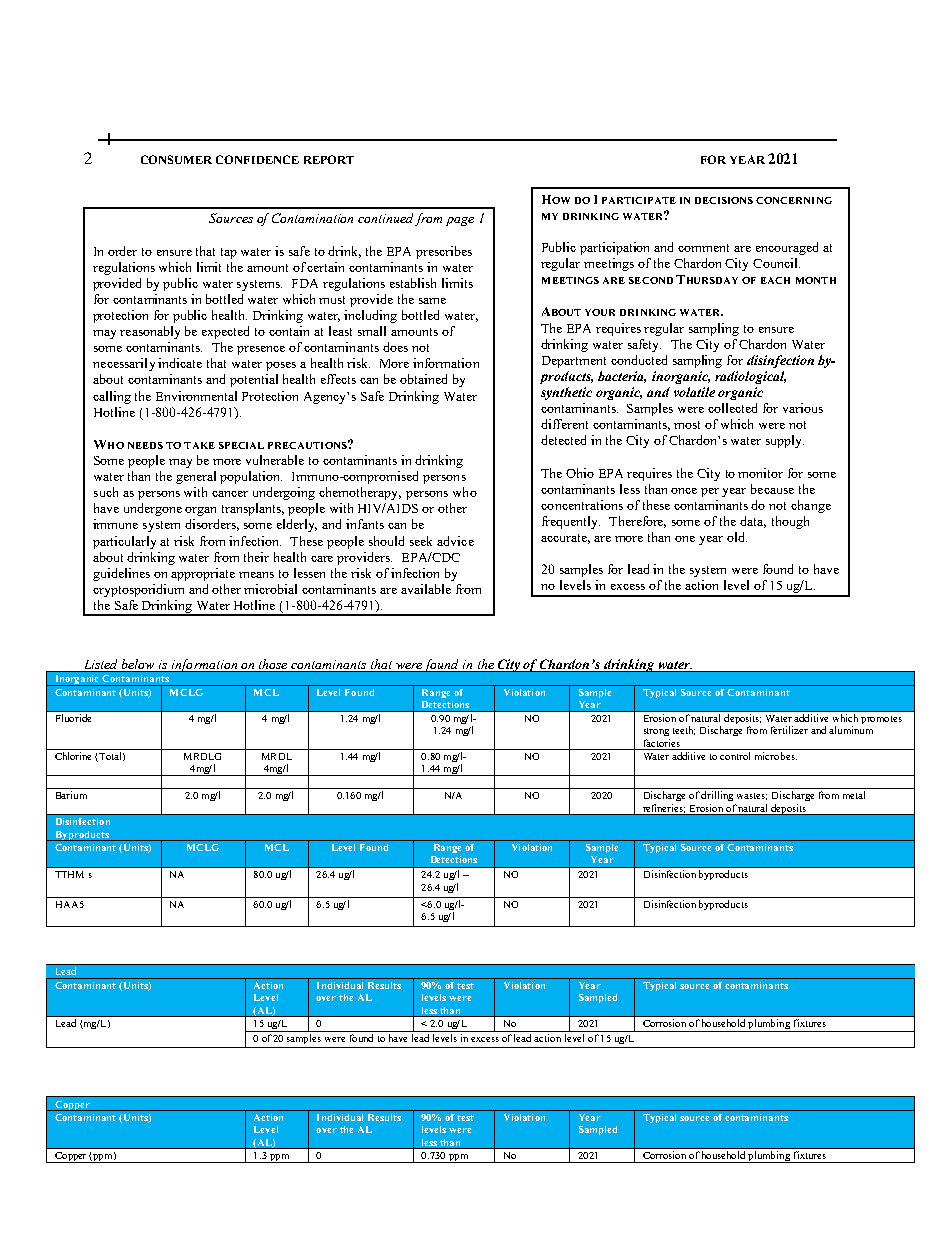  I want to click on general, so click(196, 477).
